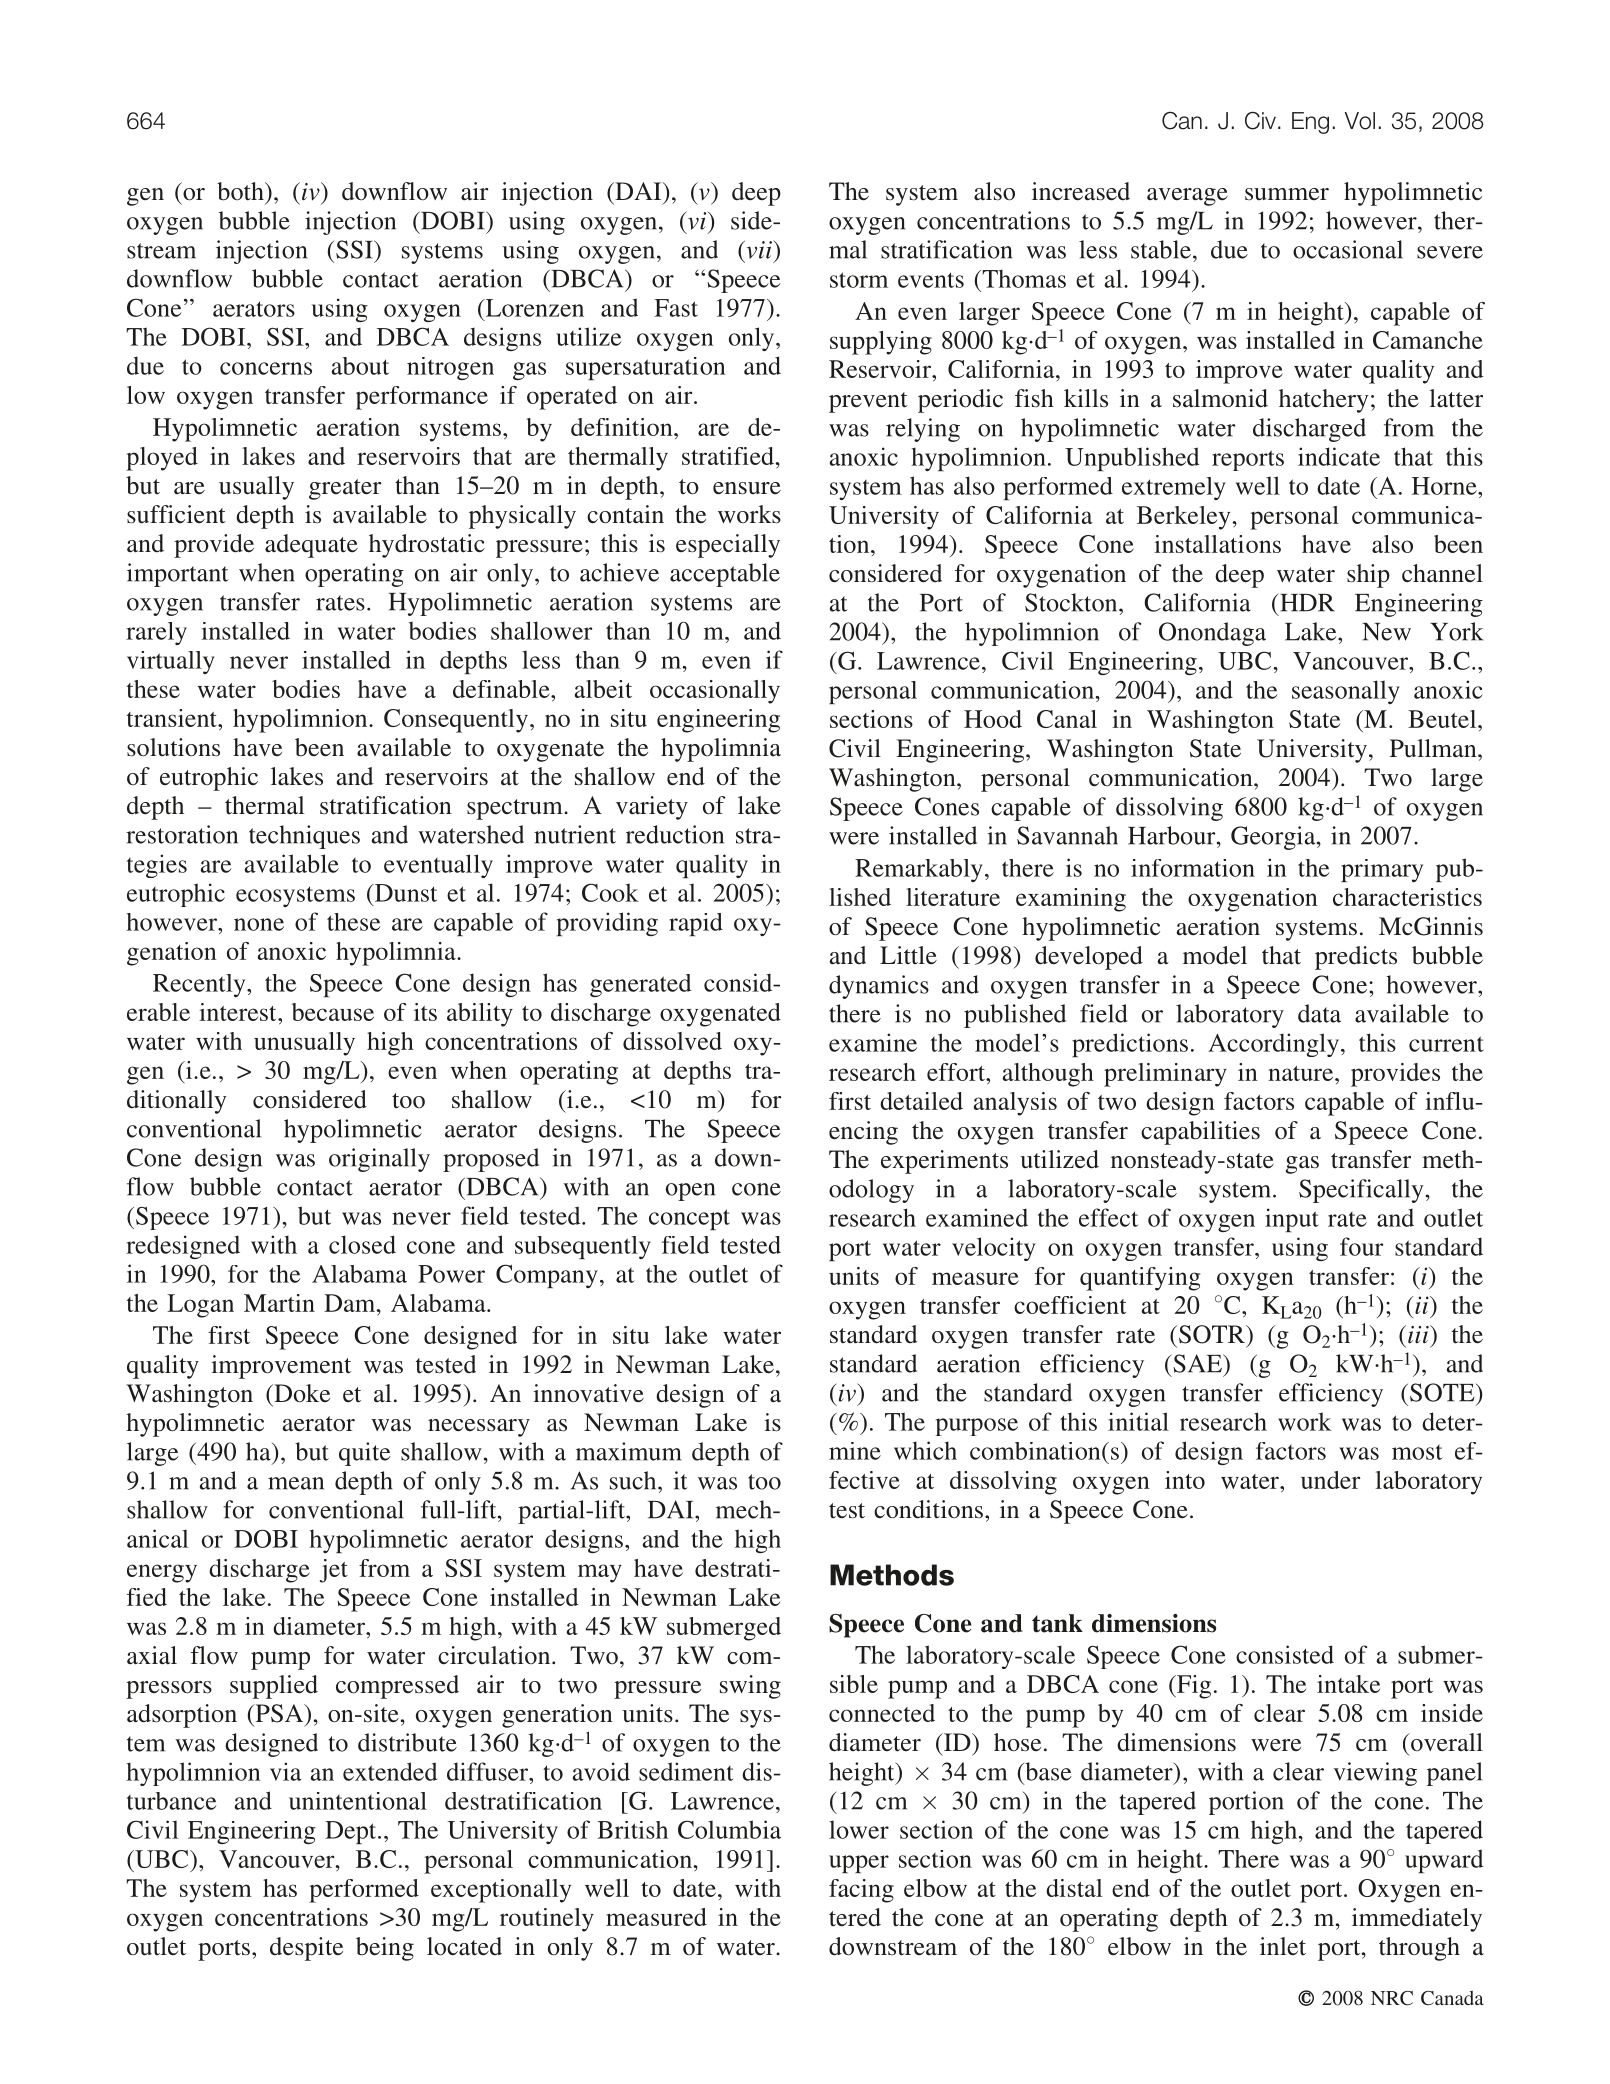 Image resolution: width=1610 pixels, height=2084 pixels. Describe the element at coordinates (861, 1891) in the document. I see `facing` at that location.
